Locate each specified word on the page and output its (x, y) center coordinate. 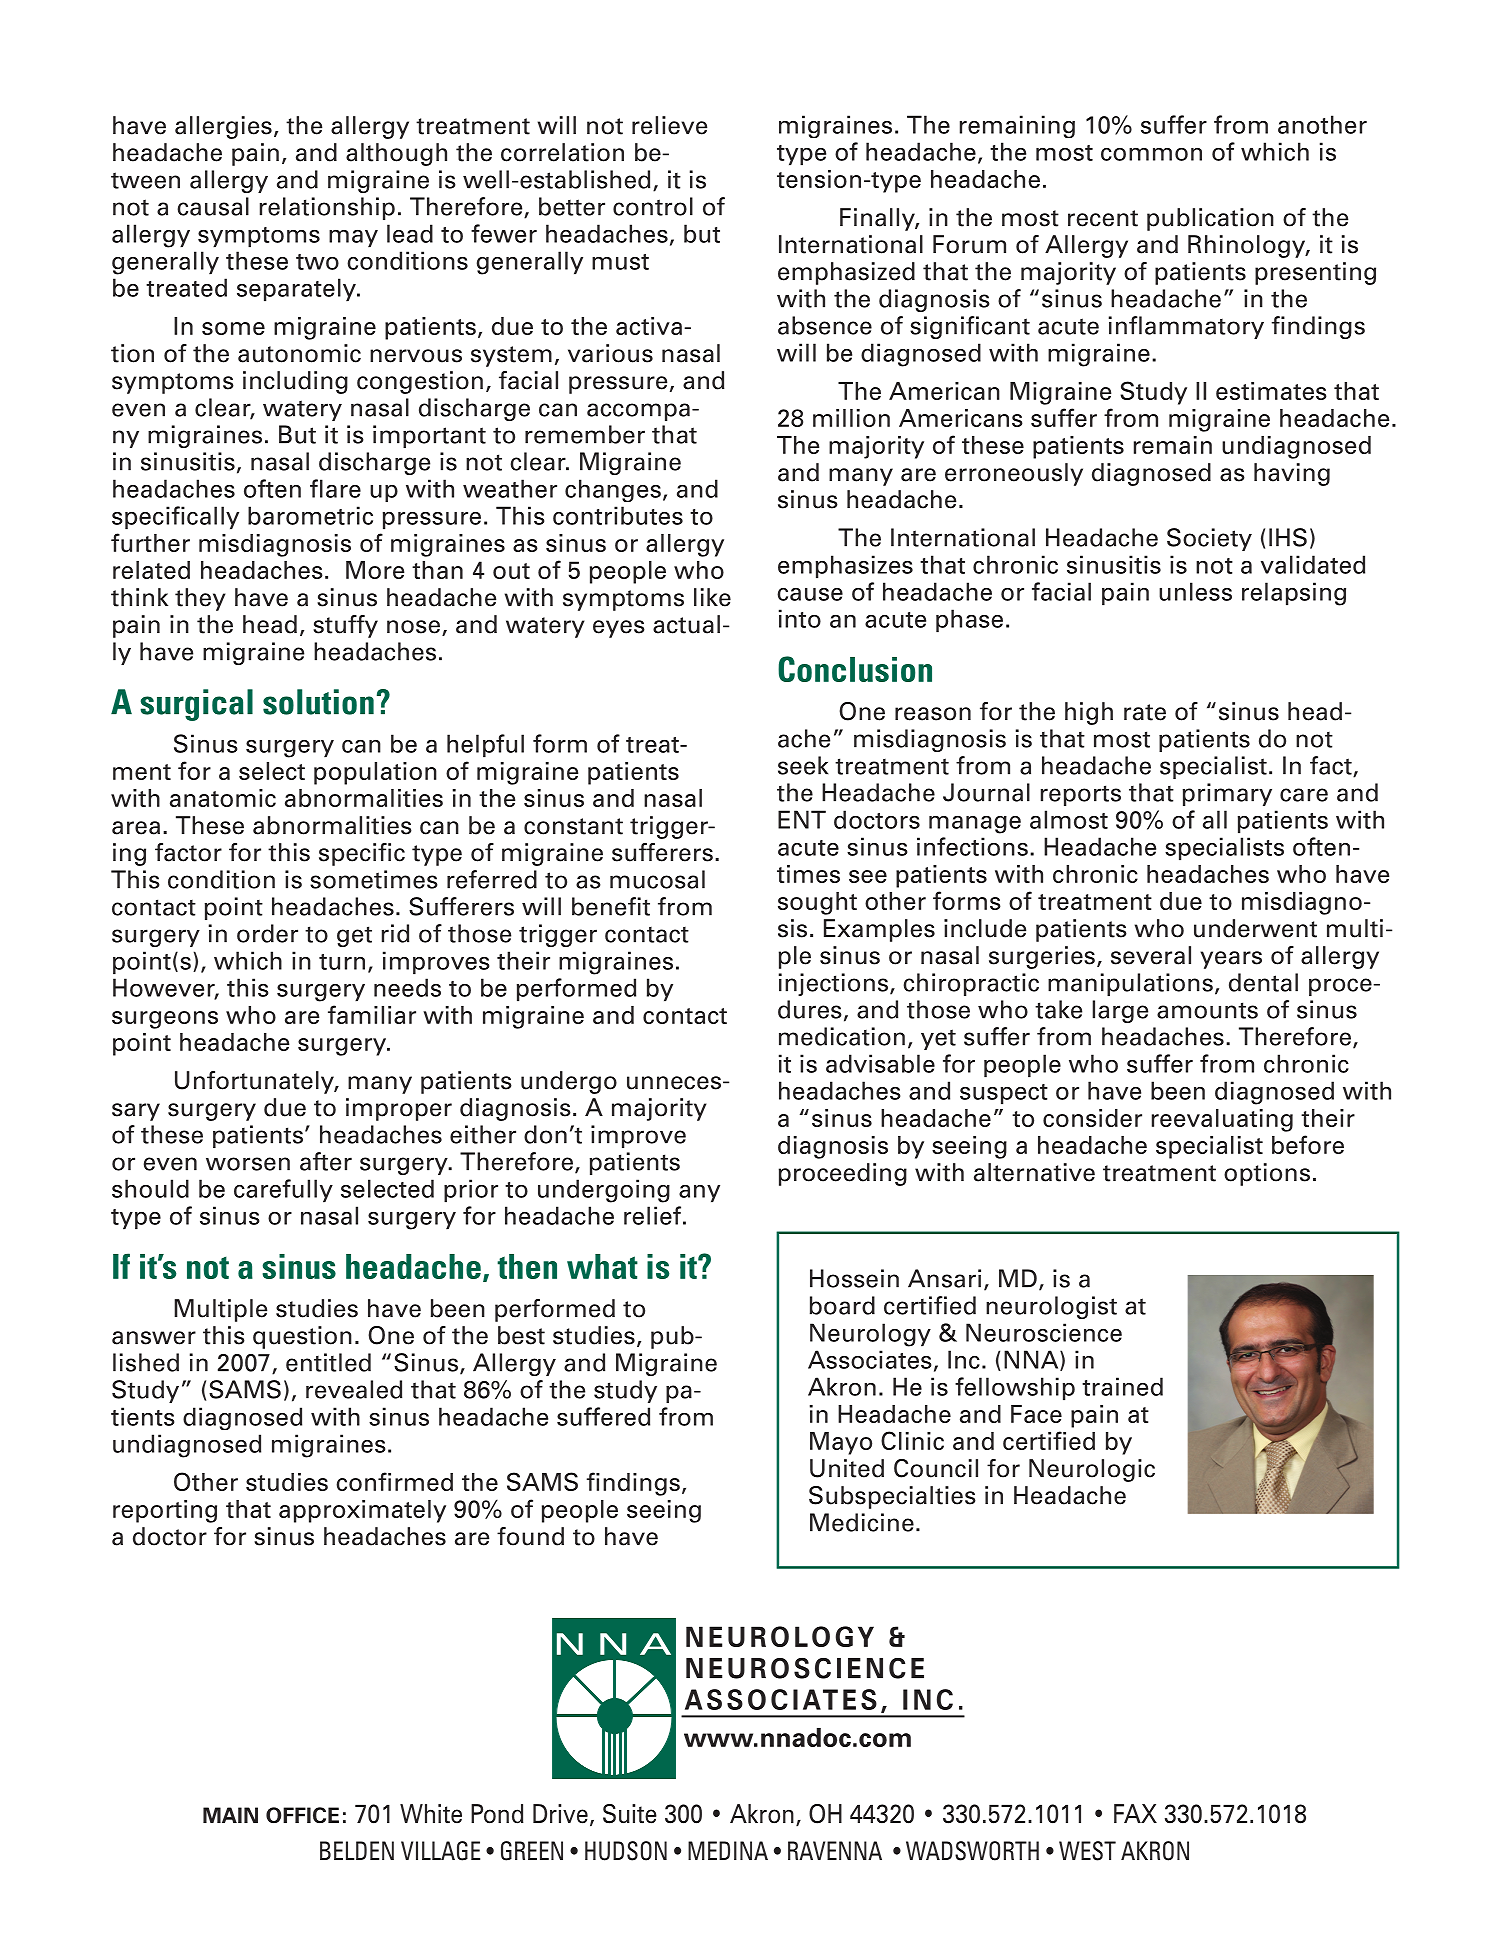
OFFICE (302, 1815)
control (653, 206)
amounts (1207, 1010)
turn (342, 962)
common (1151, 154)
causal (213, 206)
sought (817, 903)
